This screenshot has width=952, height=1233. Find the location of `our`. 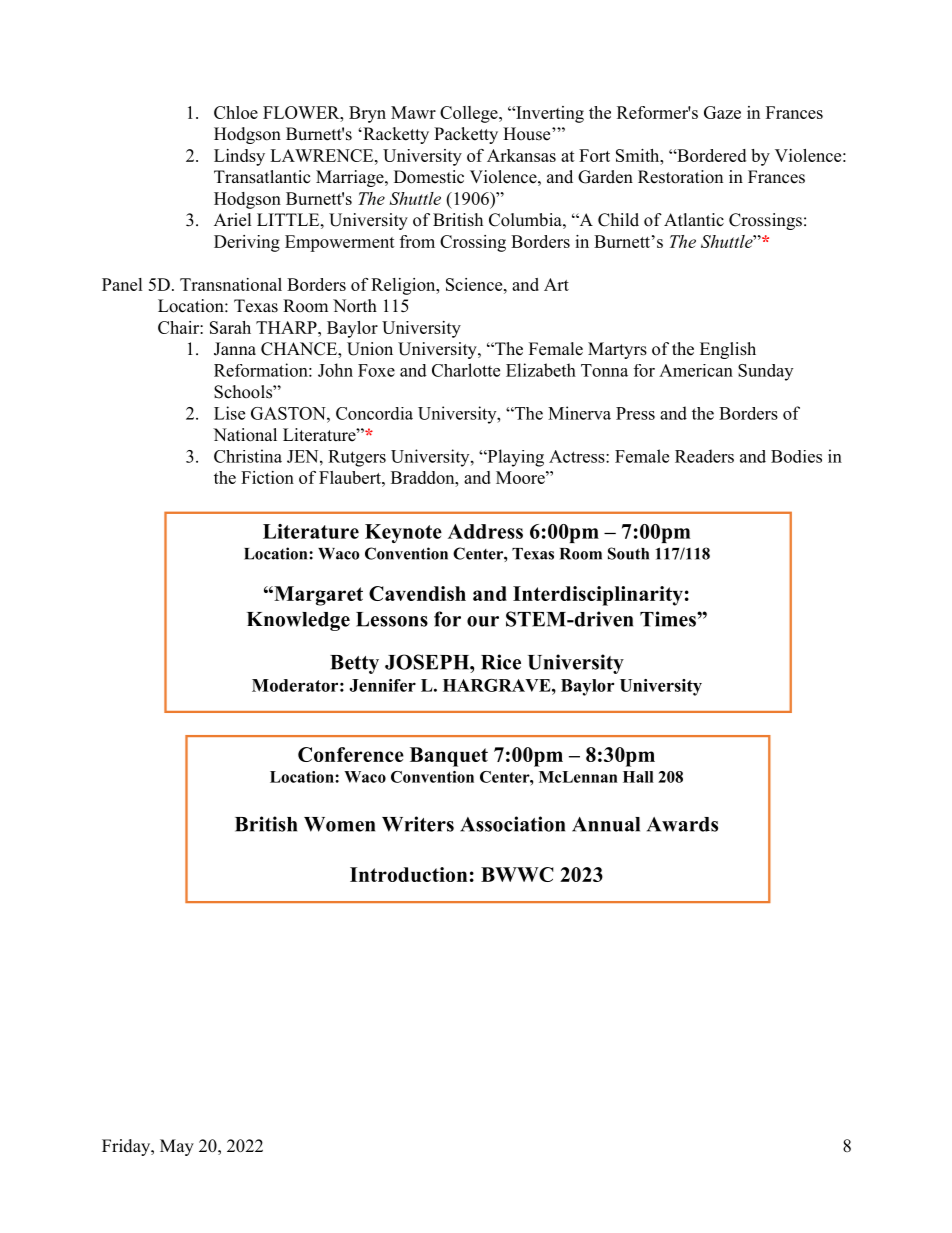

our is located at coordinates (483, 621).
